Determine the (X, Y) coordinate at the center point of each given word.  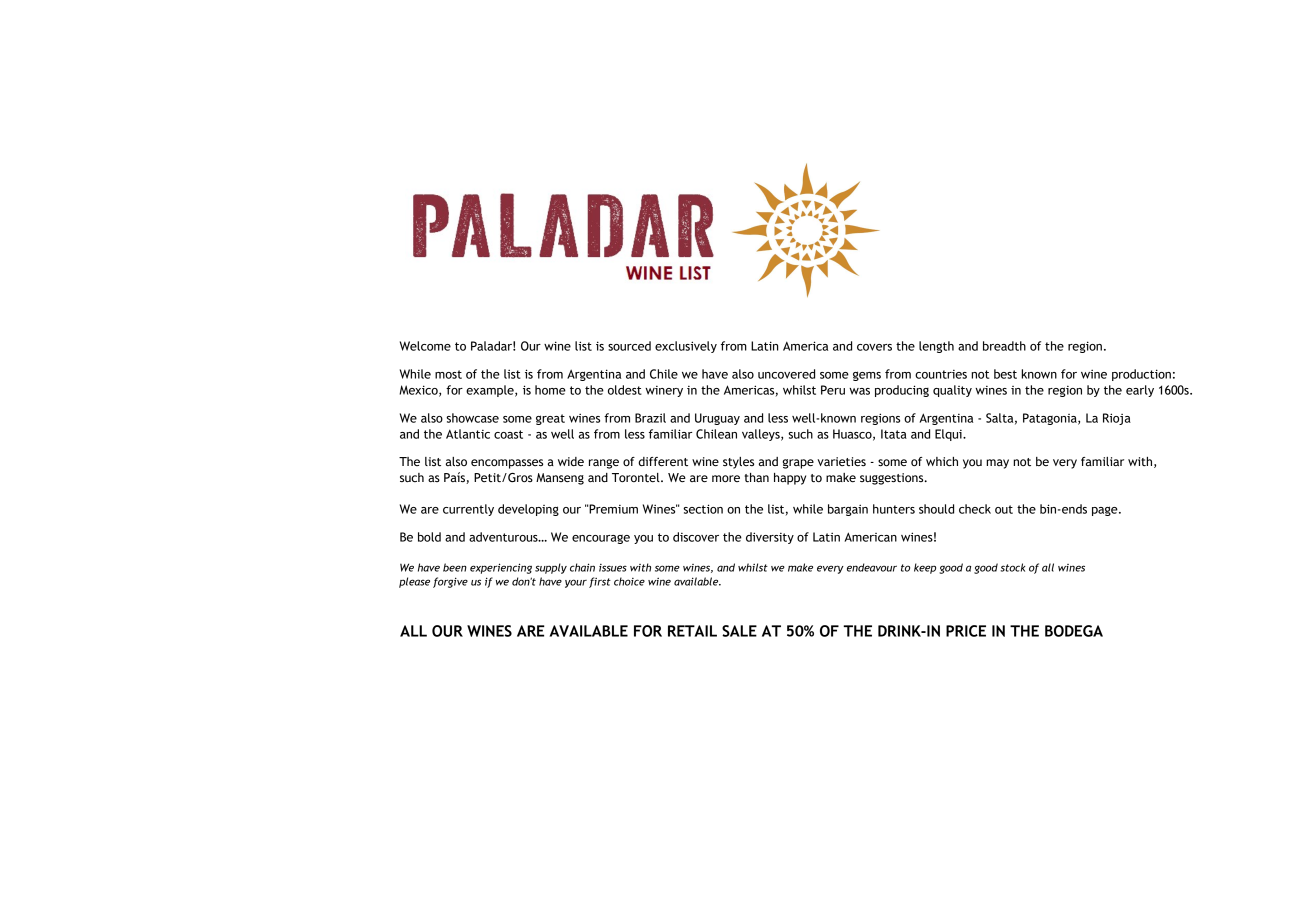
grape (798, 464)
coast (508, 434)
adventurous (504, 537)
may (997, 464)
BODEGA (1074, 631)
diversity (770, 538)
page (1106, 511)
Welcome (425, 346)
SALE (739, 631)
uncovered (786, 374)
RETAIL (692, 631)
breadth (1004, 346)
